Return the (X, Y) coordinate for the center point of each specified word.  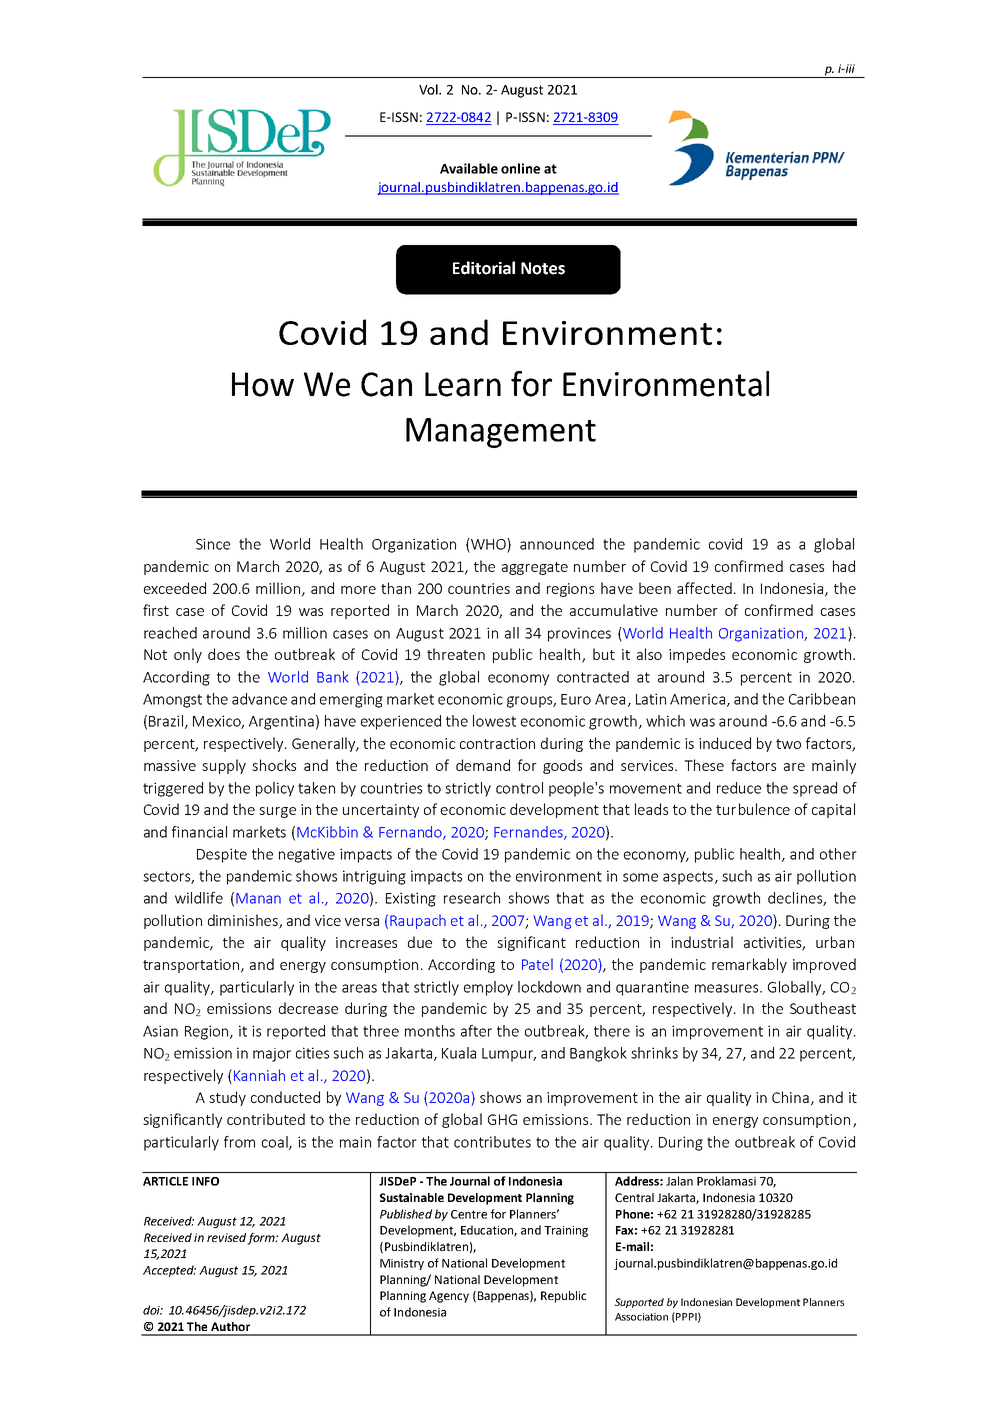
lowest (494, 721)
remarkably (749, 965)
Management (501, 433)
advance (259, 699)
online (520, 168)
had (844, 566)
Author (230, 1326)
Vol (429, 89)
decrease (308, 1008)
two (788, 744)
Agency (449, 1297)
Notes (543, 268)
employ (488, 988)
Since (213, 544)
